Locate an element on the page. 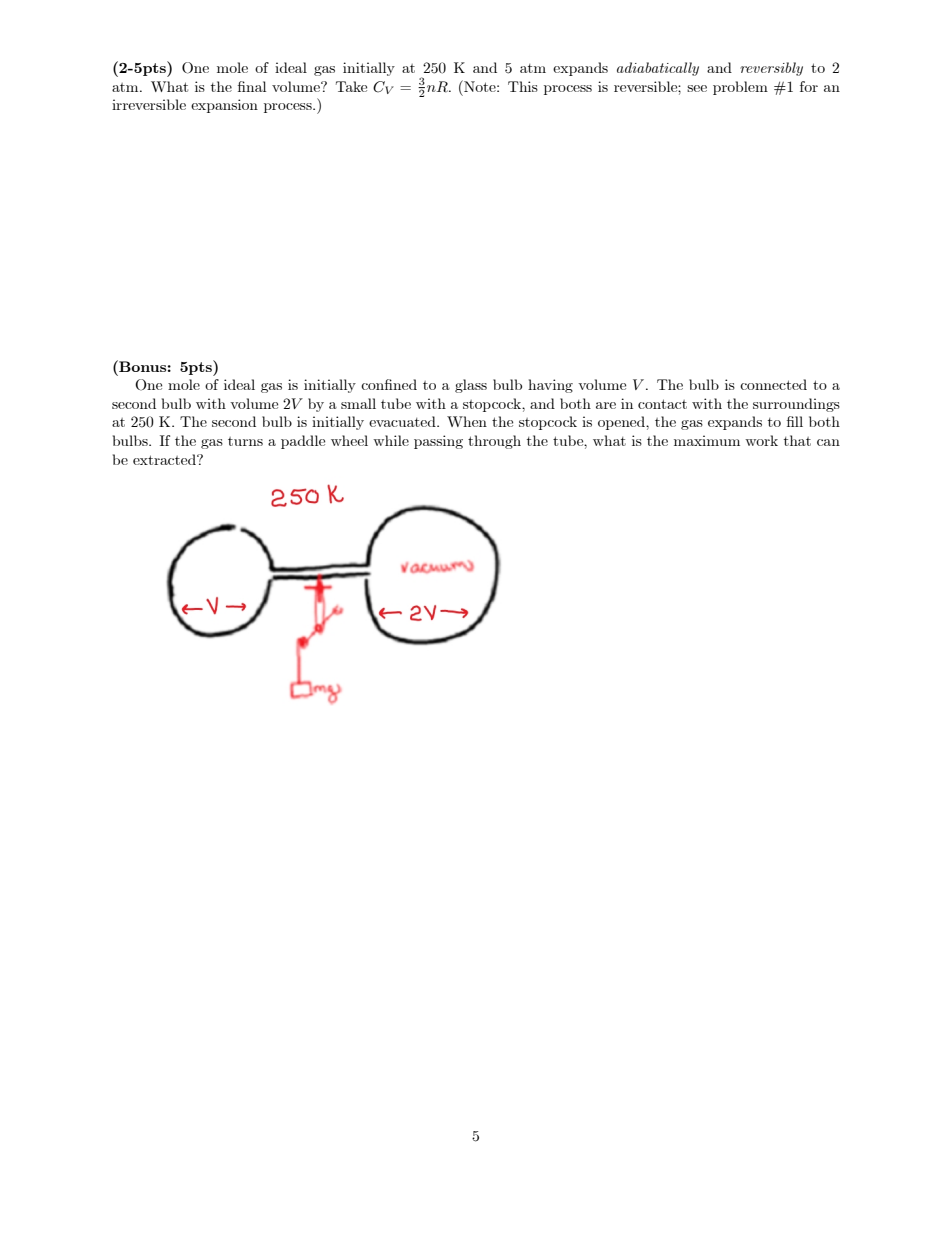 This image has height=1233, width=952. work is located at coordinates (761, 440).
